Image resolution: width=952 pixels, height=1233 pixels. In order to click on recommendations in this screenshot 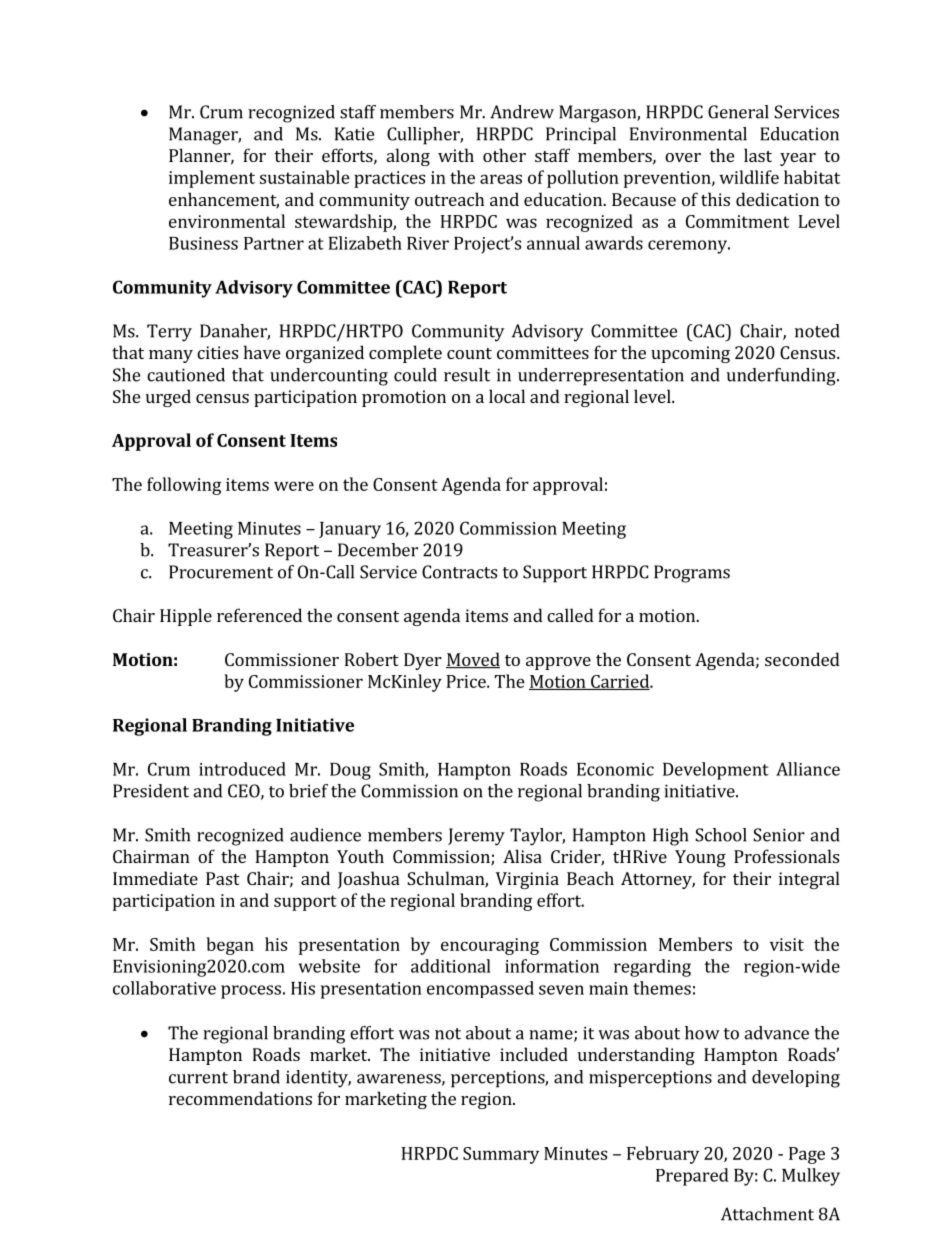, I will do `click(240, 1098)`.
